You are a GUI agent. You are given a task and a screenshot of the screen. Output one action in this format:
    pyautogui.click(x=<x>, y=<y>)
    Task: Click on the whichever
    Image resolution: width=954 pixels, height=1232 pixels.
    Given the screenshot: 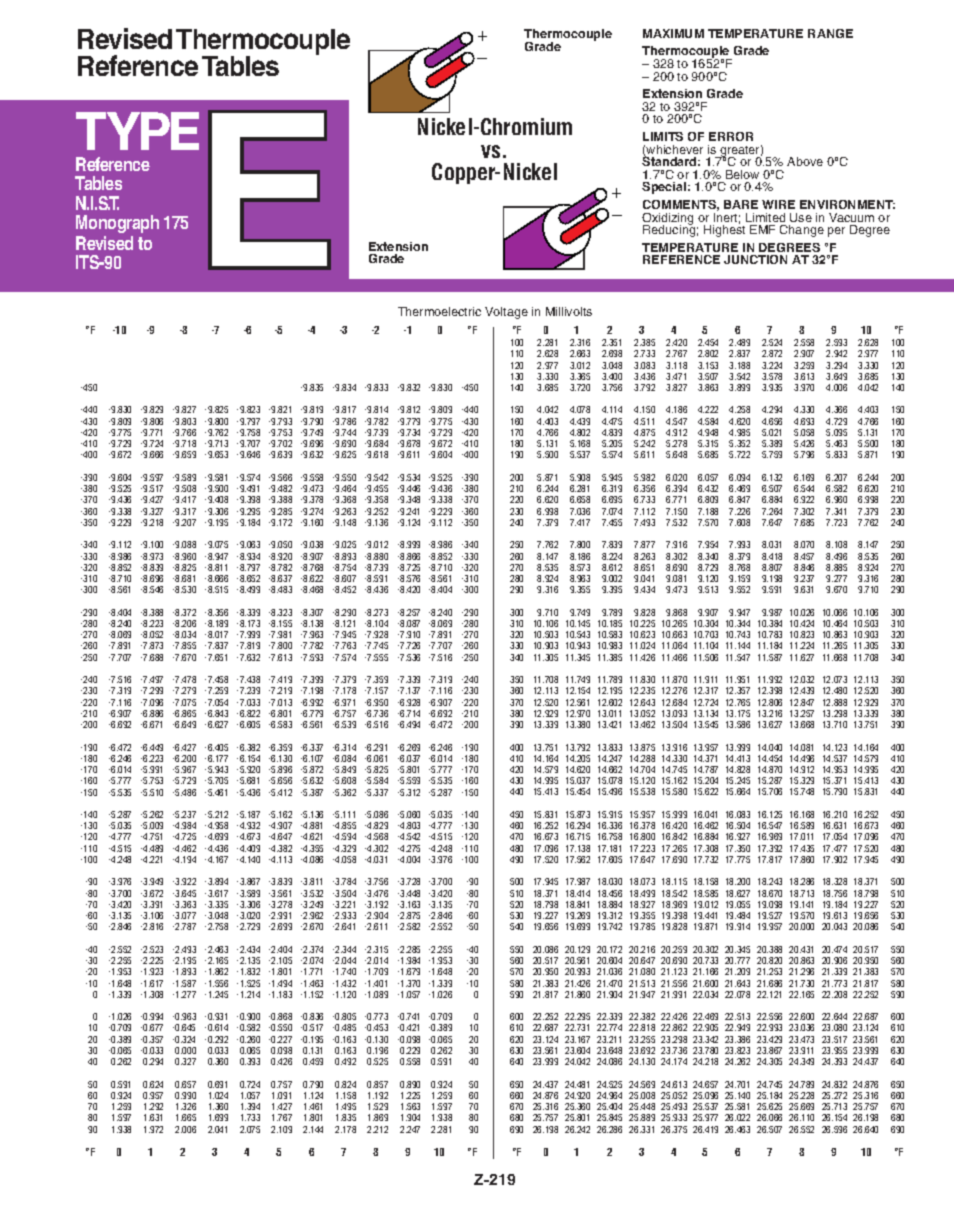 What is the action you would take?
    pyautogui.click(x=674, y=151)
